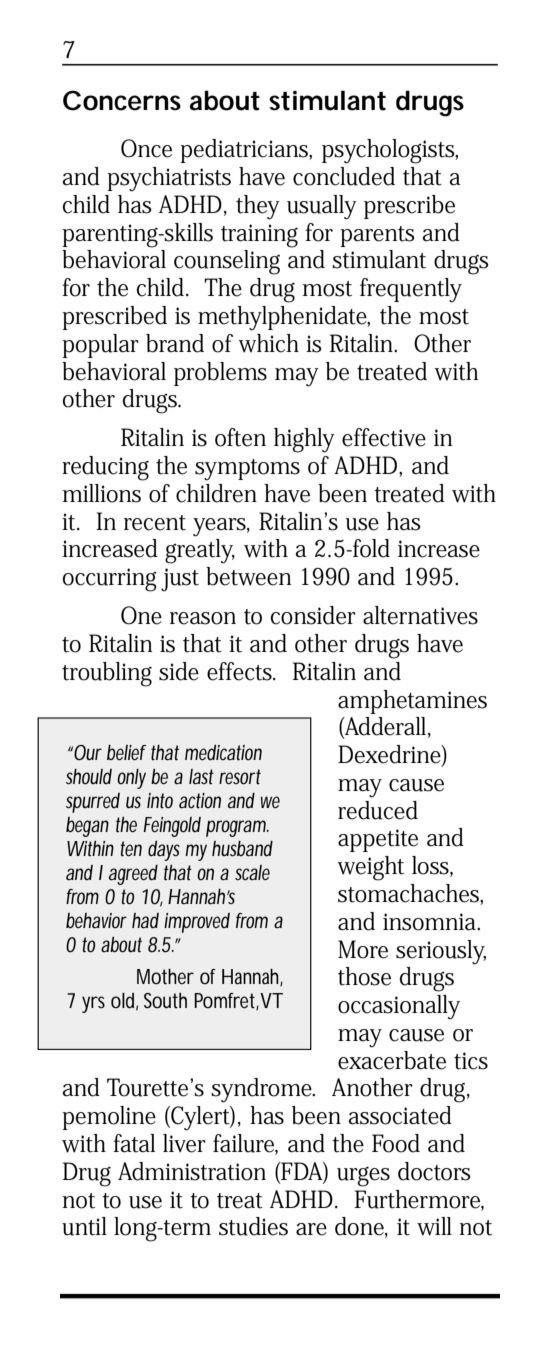  I want to click on had, so click(145, 921).
